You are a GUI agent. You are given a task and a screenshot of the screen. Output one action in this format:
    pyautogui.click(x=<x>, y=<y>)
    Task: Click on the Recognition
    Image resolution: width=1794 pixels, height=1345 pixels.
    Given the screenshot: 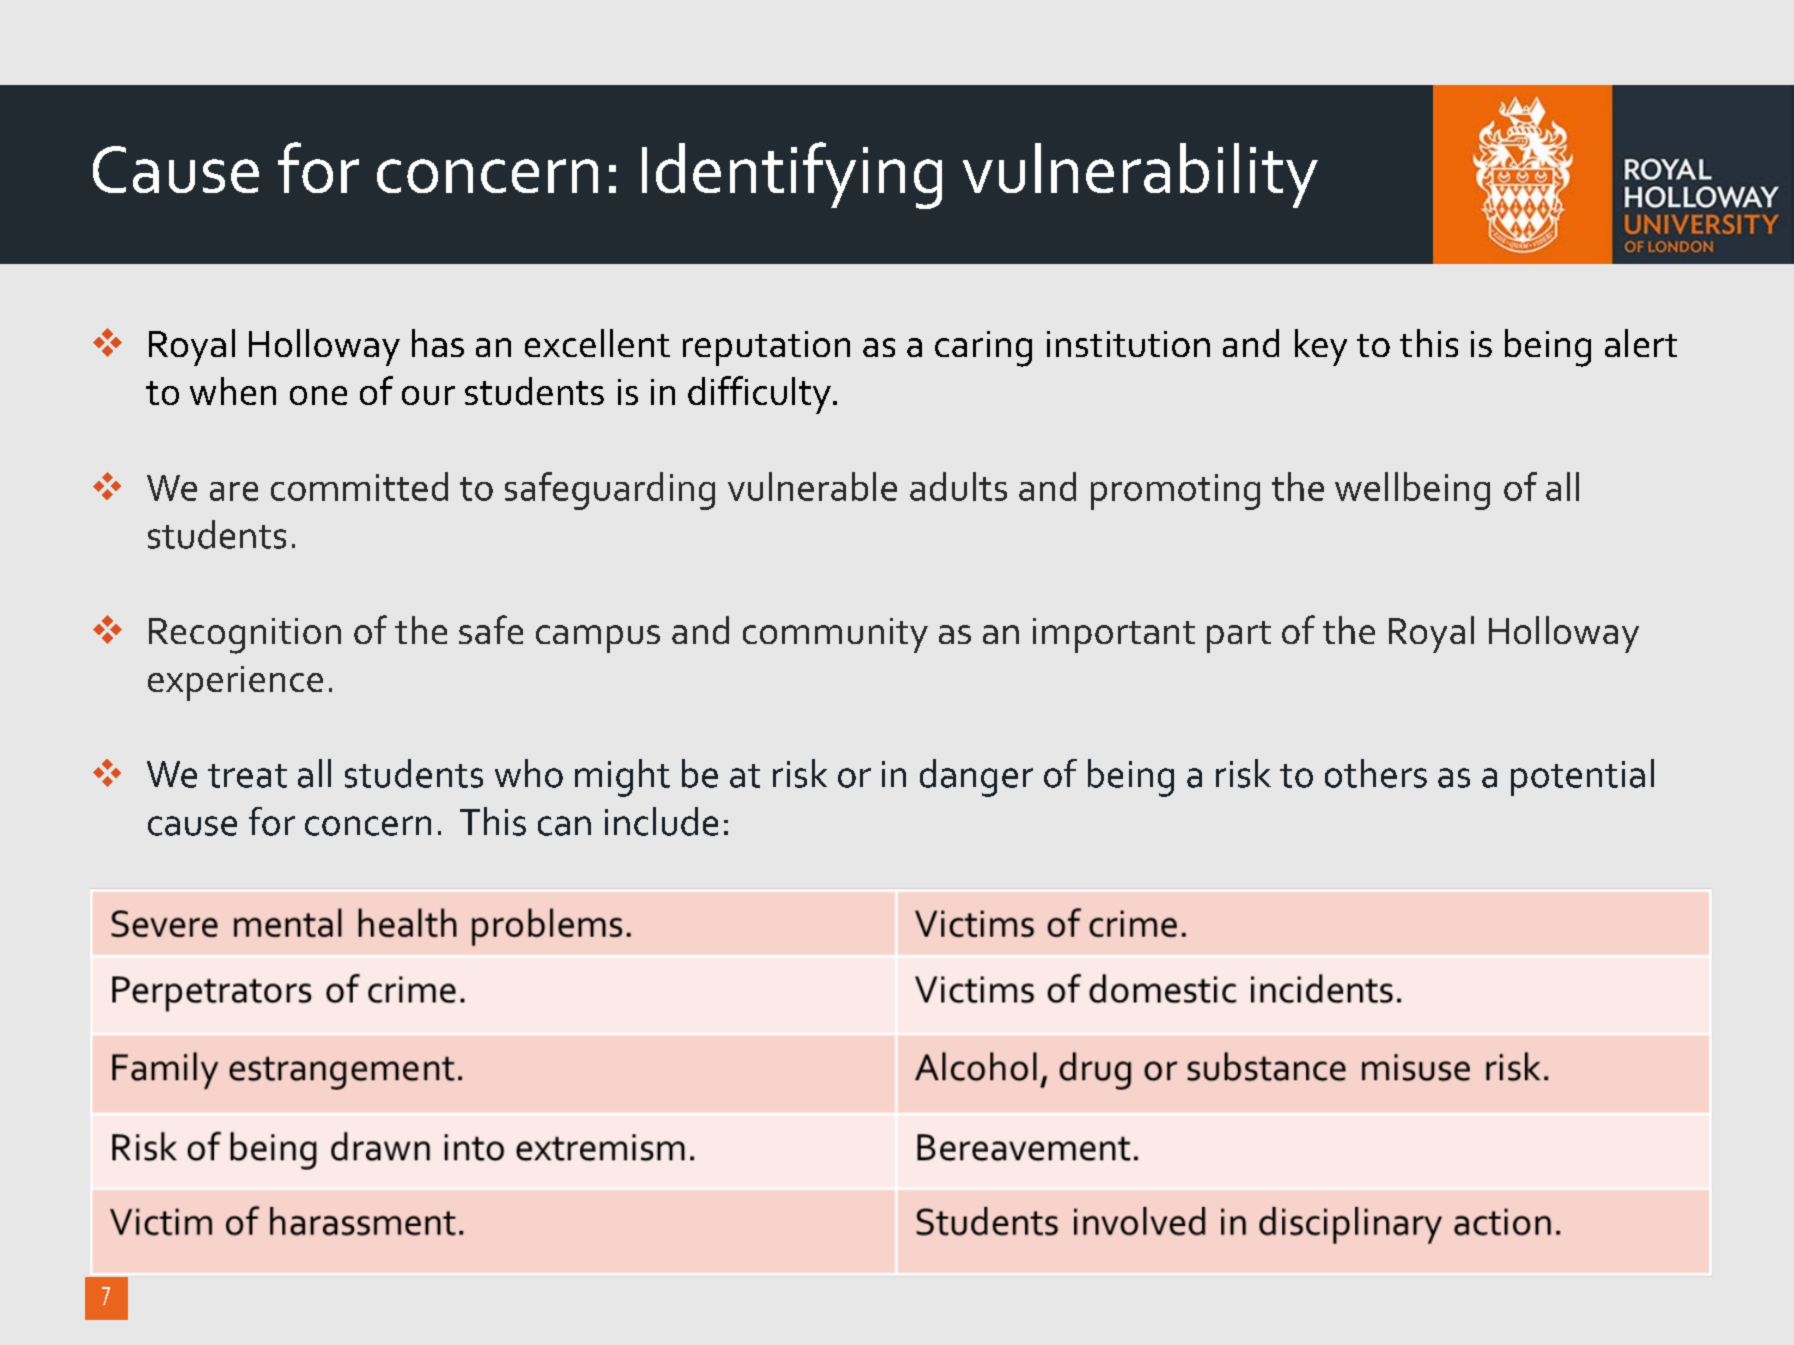 What is the action you would take?
    pyautogui.click(x=245, y=636)
